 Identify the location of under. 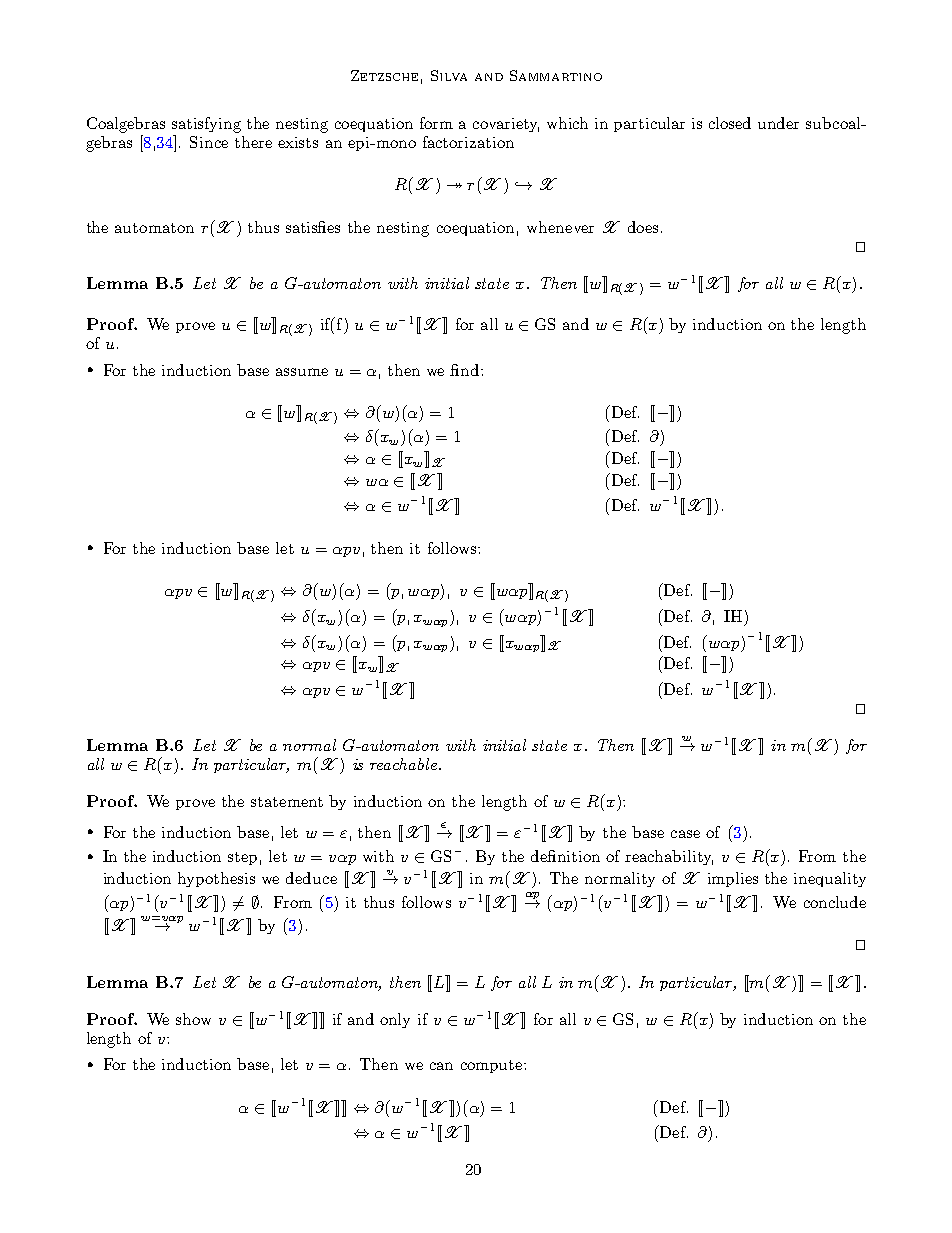
(778, 123).
